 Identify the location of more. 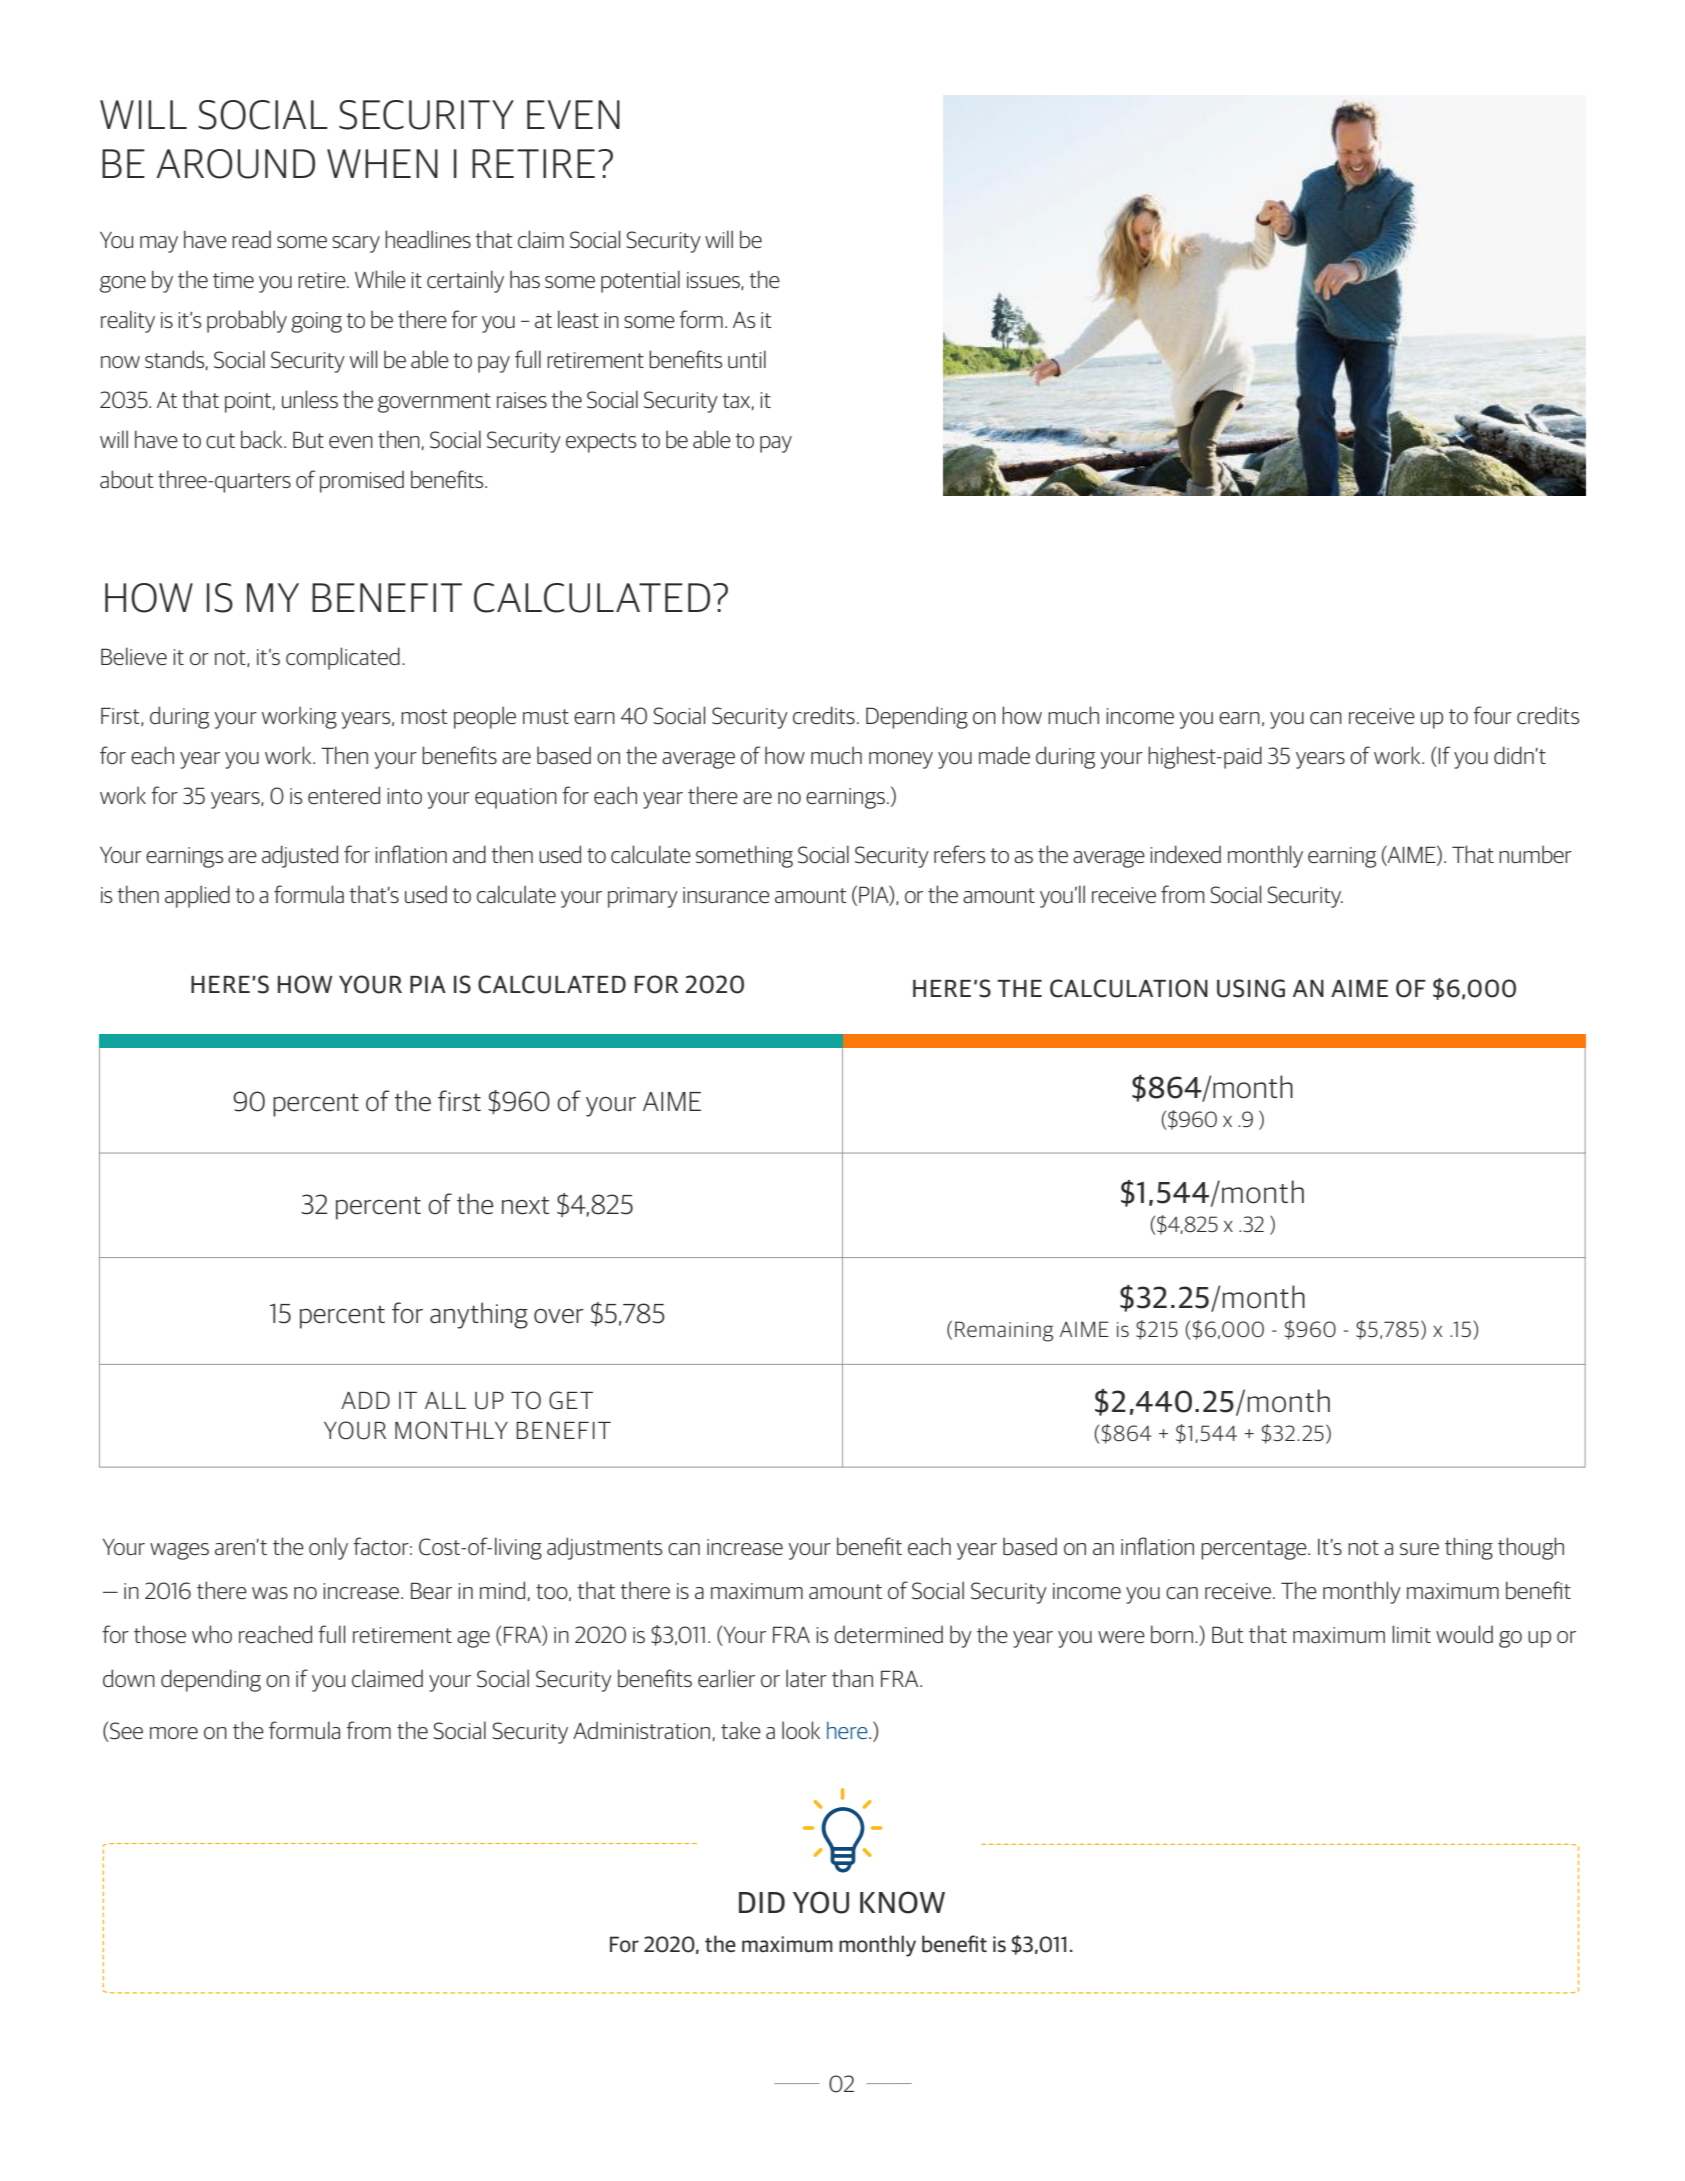
(174, 1733).
